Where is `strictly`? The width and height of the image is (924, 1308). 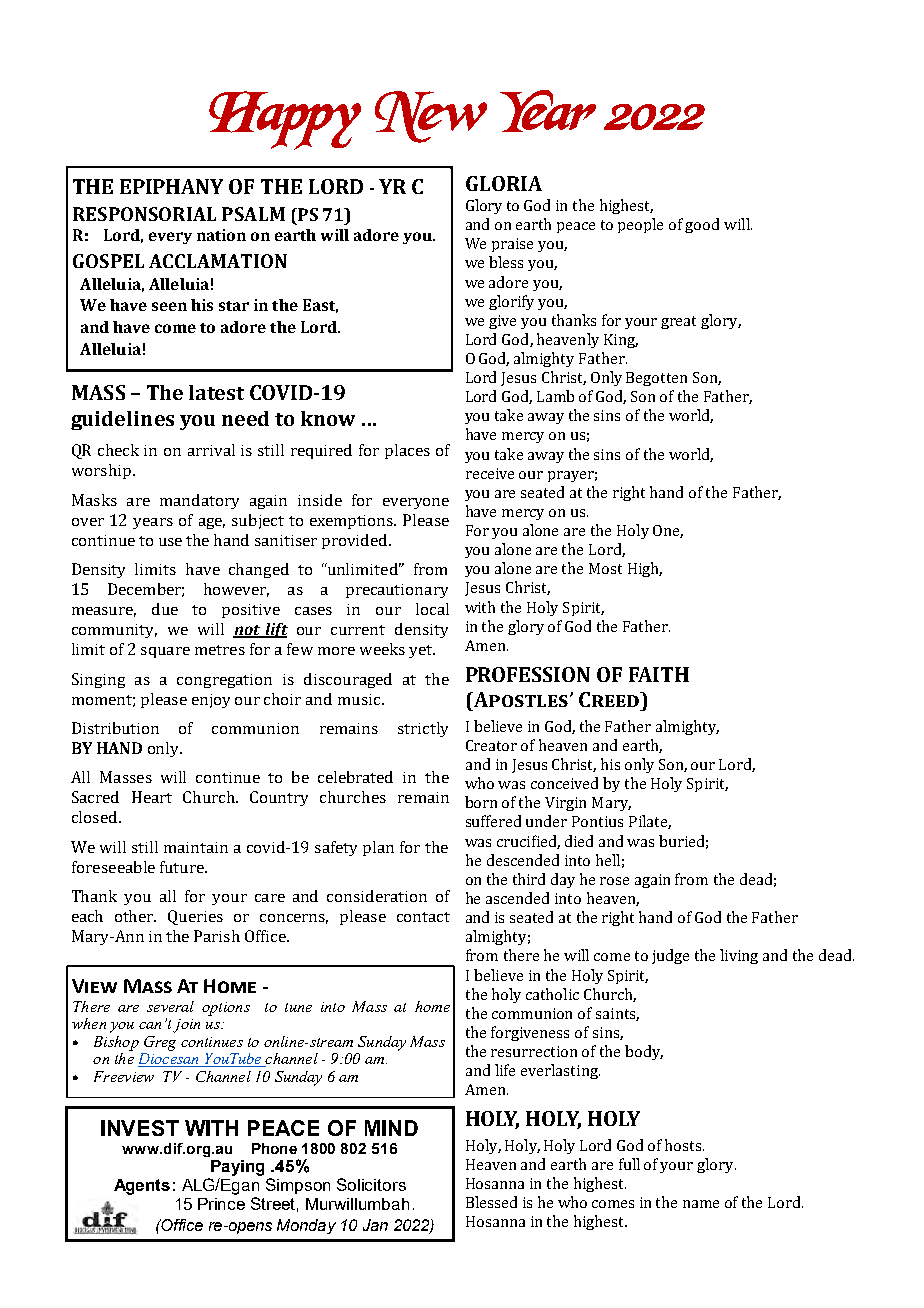
strictly is located at coordinates (423, 729).
